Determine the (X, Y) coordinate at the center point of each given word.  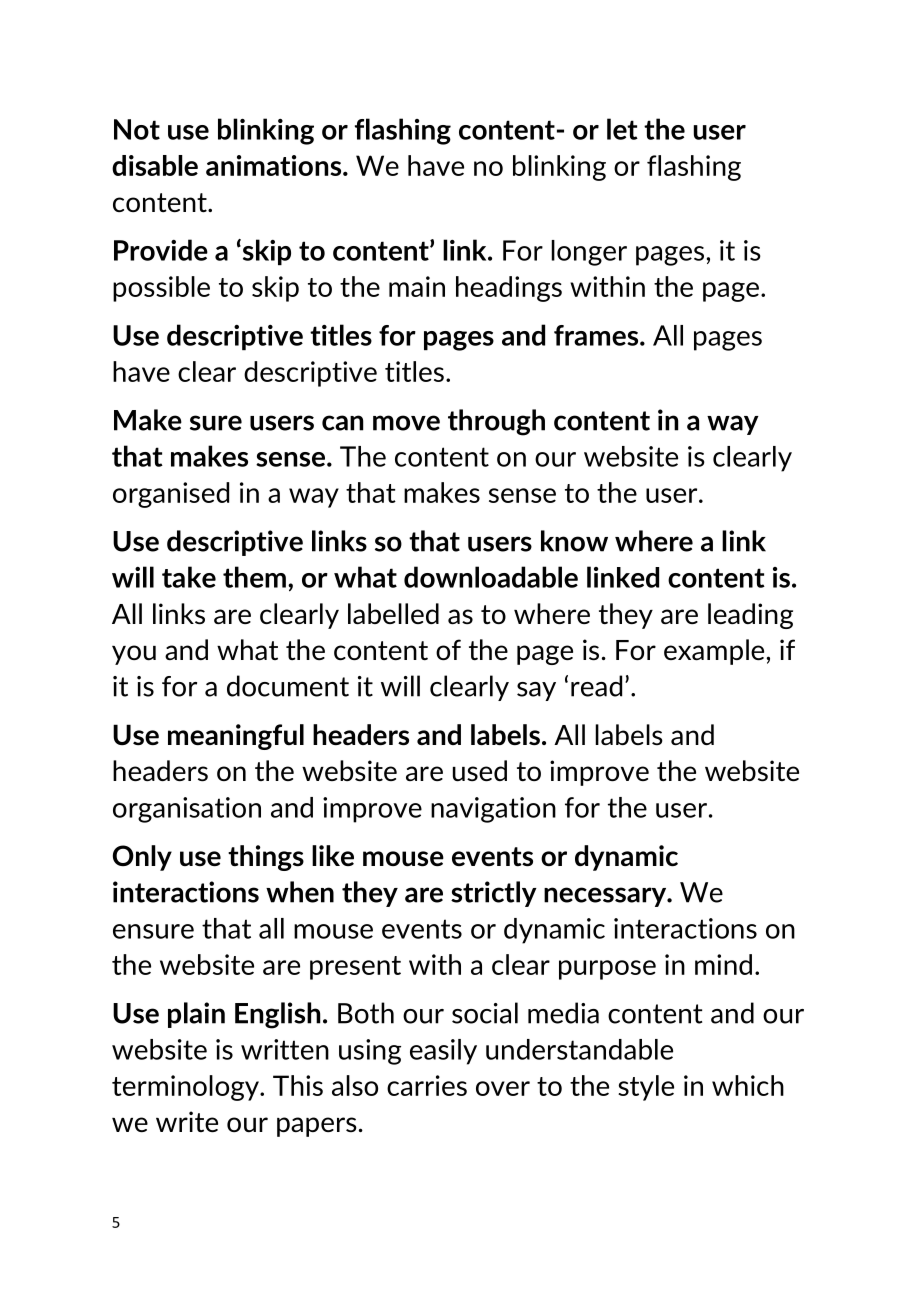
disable (155, 165)
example (715, 652)
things (266, 858)
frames (596, 335)
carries (427, 1085)
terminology (186, 1088)
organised (171, 495)
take (189, 577)
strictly (494, 894)
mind (723, 964)
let (622, 129)
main (417, 286)
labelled (393, 614)
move (406, 423)
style (646, 1088)
